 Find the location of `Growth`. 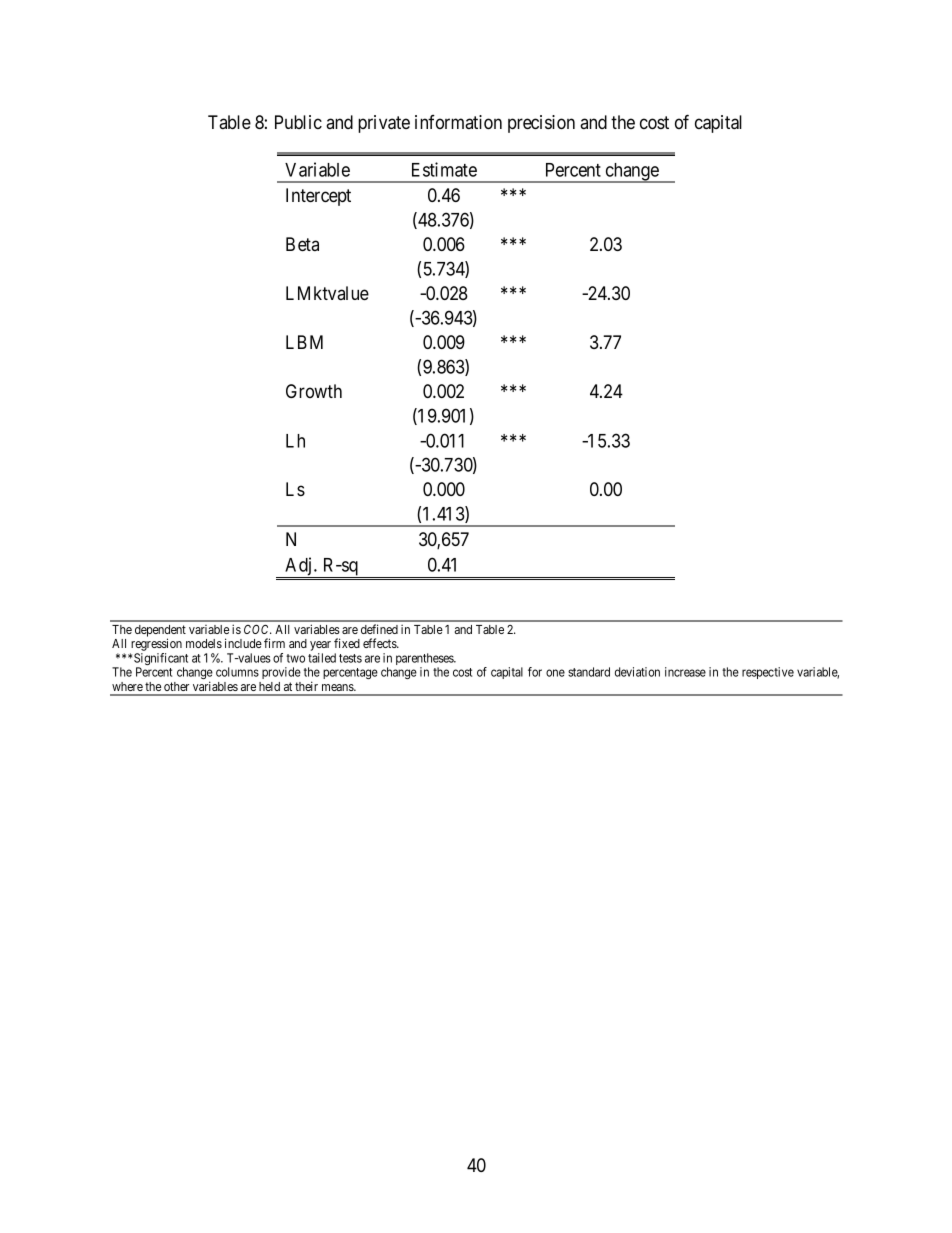

Growth is located at coordinates (314, 391).
